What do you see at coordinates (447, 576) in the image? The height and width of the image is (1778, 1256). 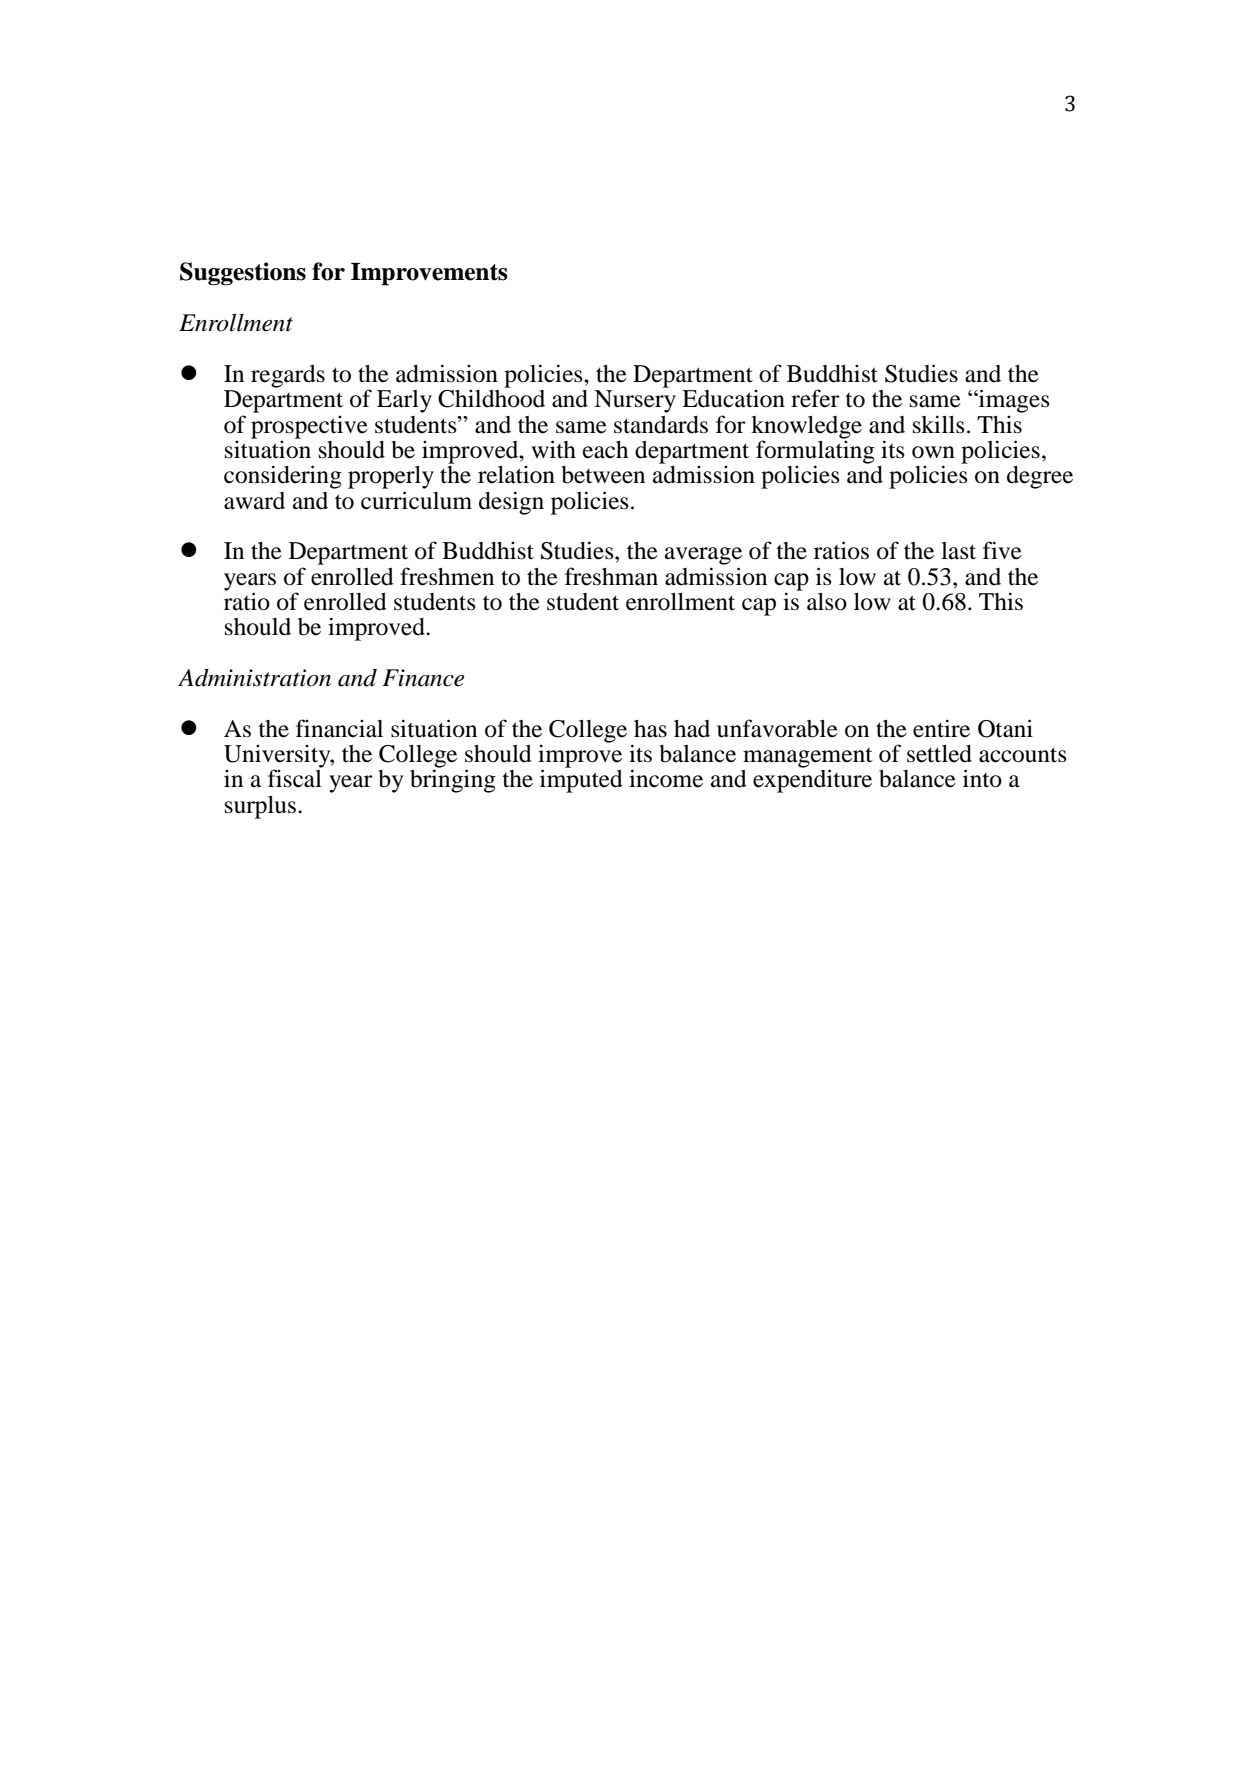 I see `freshmen` at bounding box center [447, 576].
